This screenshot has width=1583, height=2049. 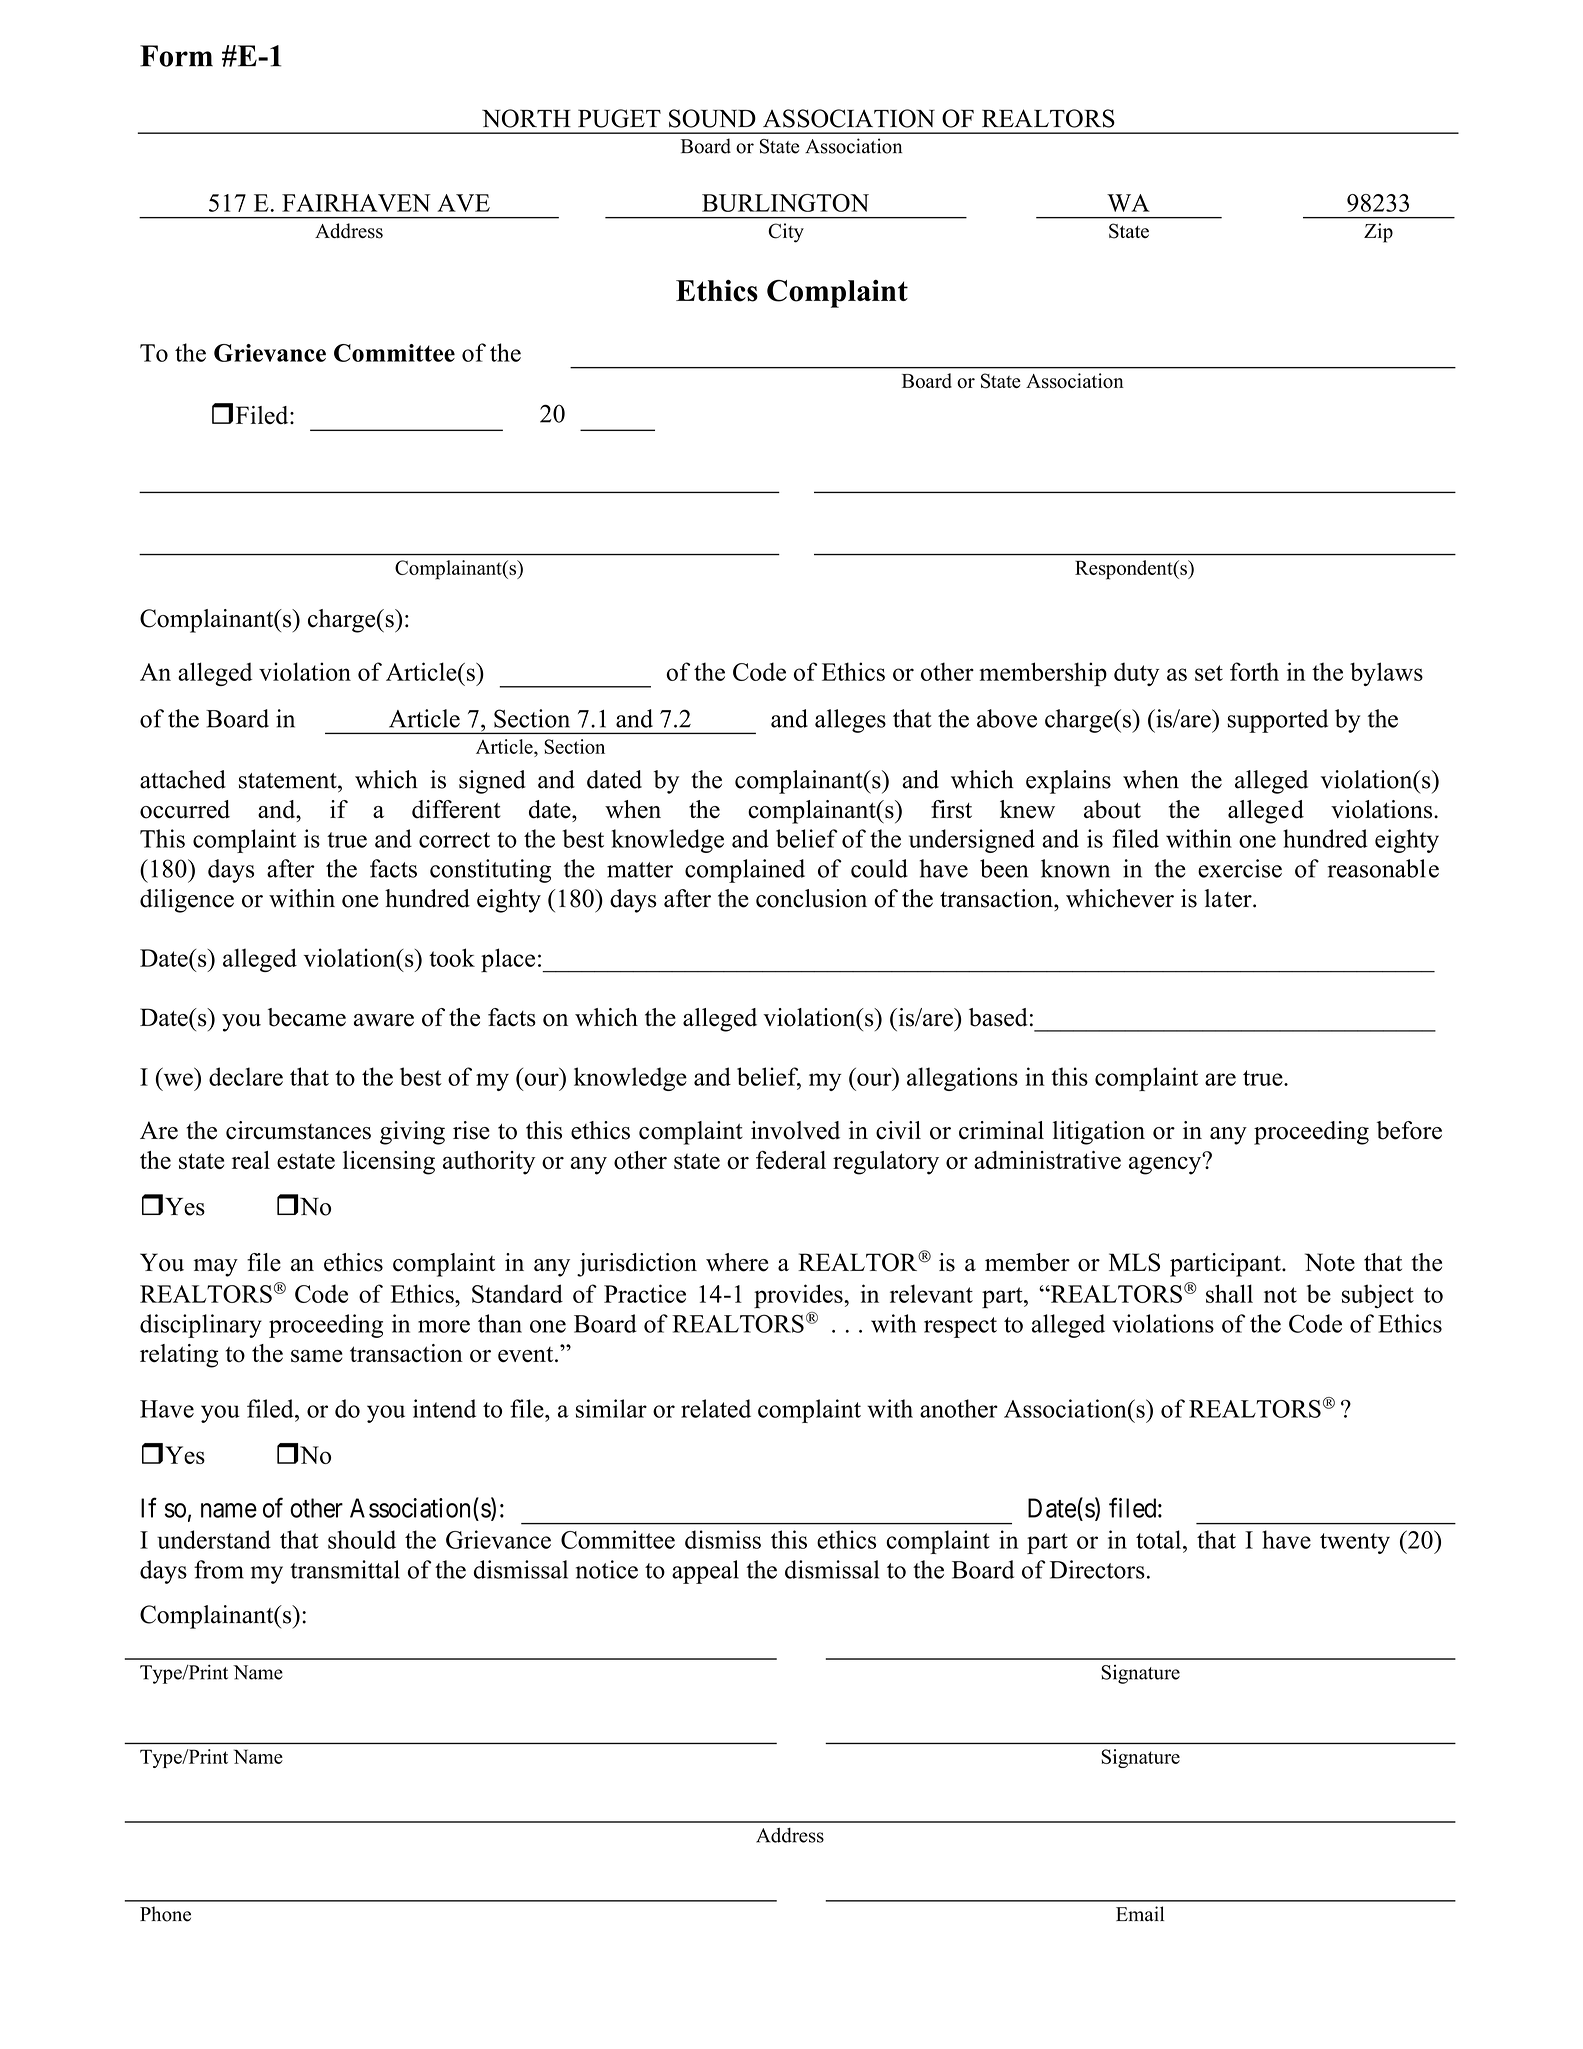 I want to click on shall, so click(x=1229, y=1293).
